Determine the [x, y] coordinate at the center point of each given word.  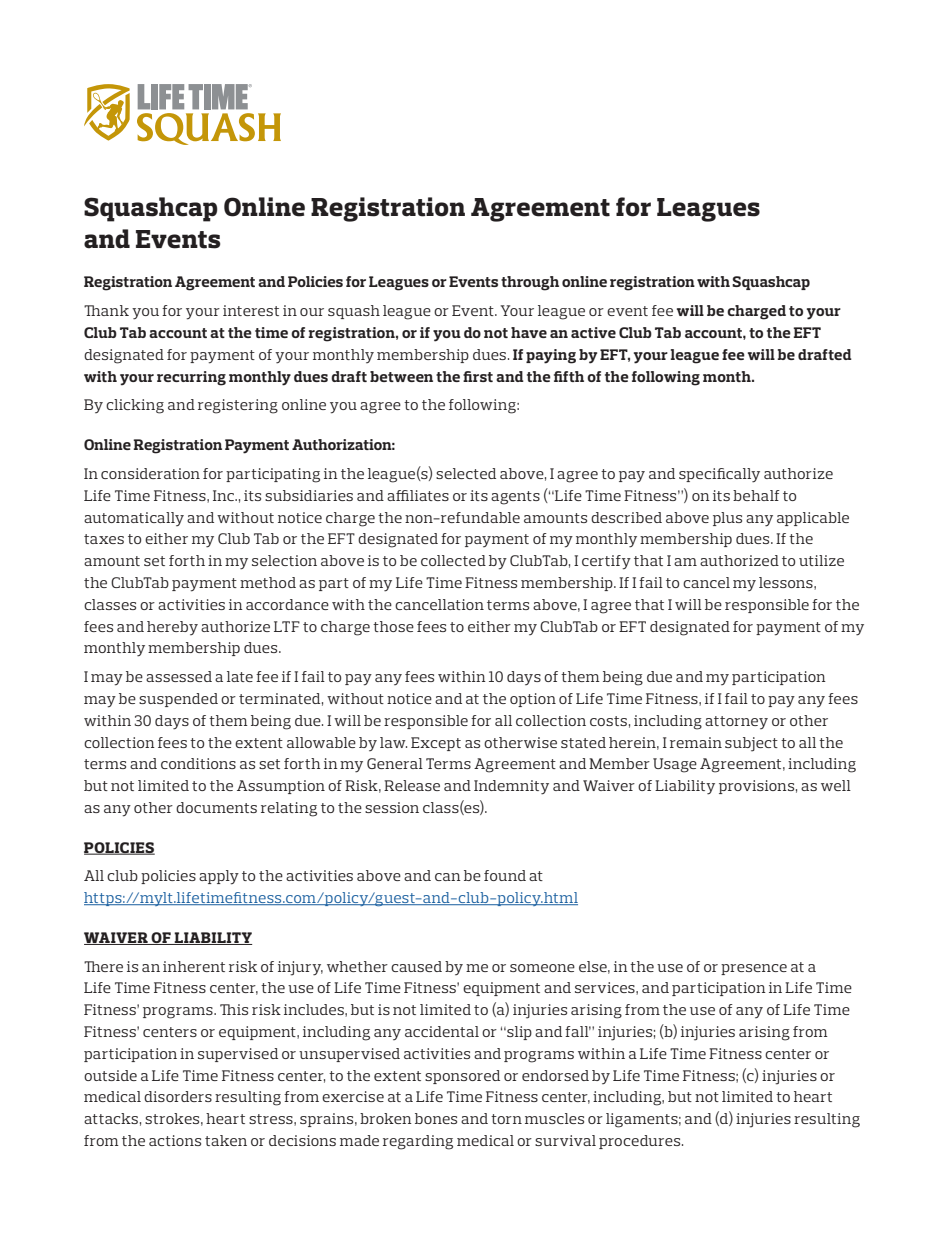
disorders [178, 1096]
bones [436, 1118]
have [529, 332]
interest [251, 310]
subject [751, 744]
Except [436, 744]
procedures [641, 1142]
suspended [178, 700]
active [593, 332]
